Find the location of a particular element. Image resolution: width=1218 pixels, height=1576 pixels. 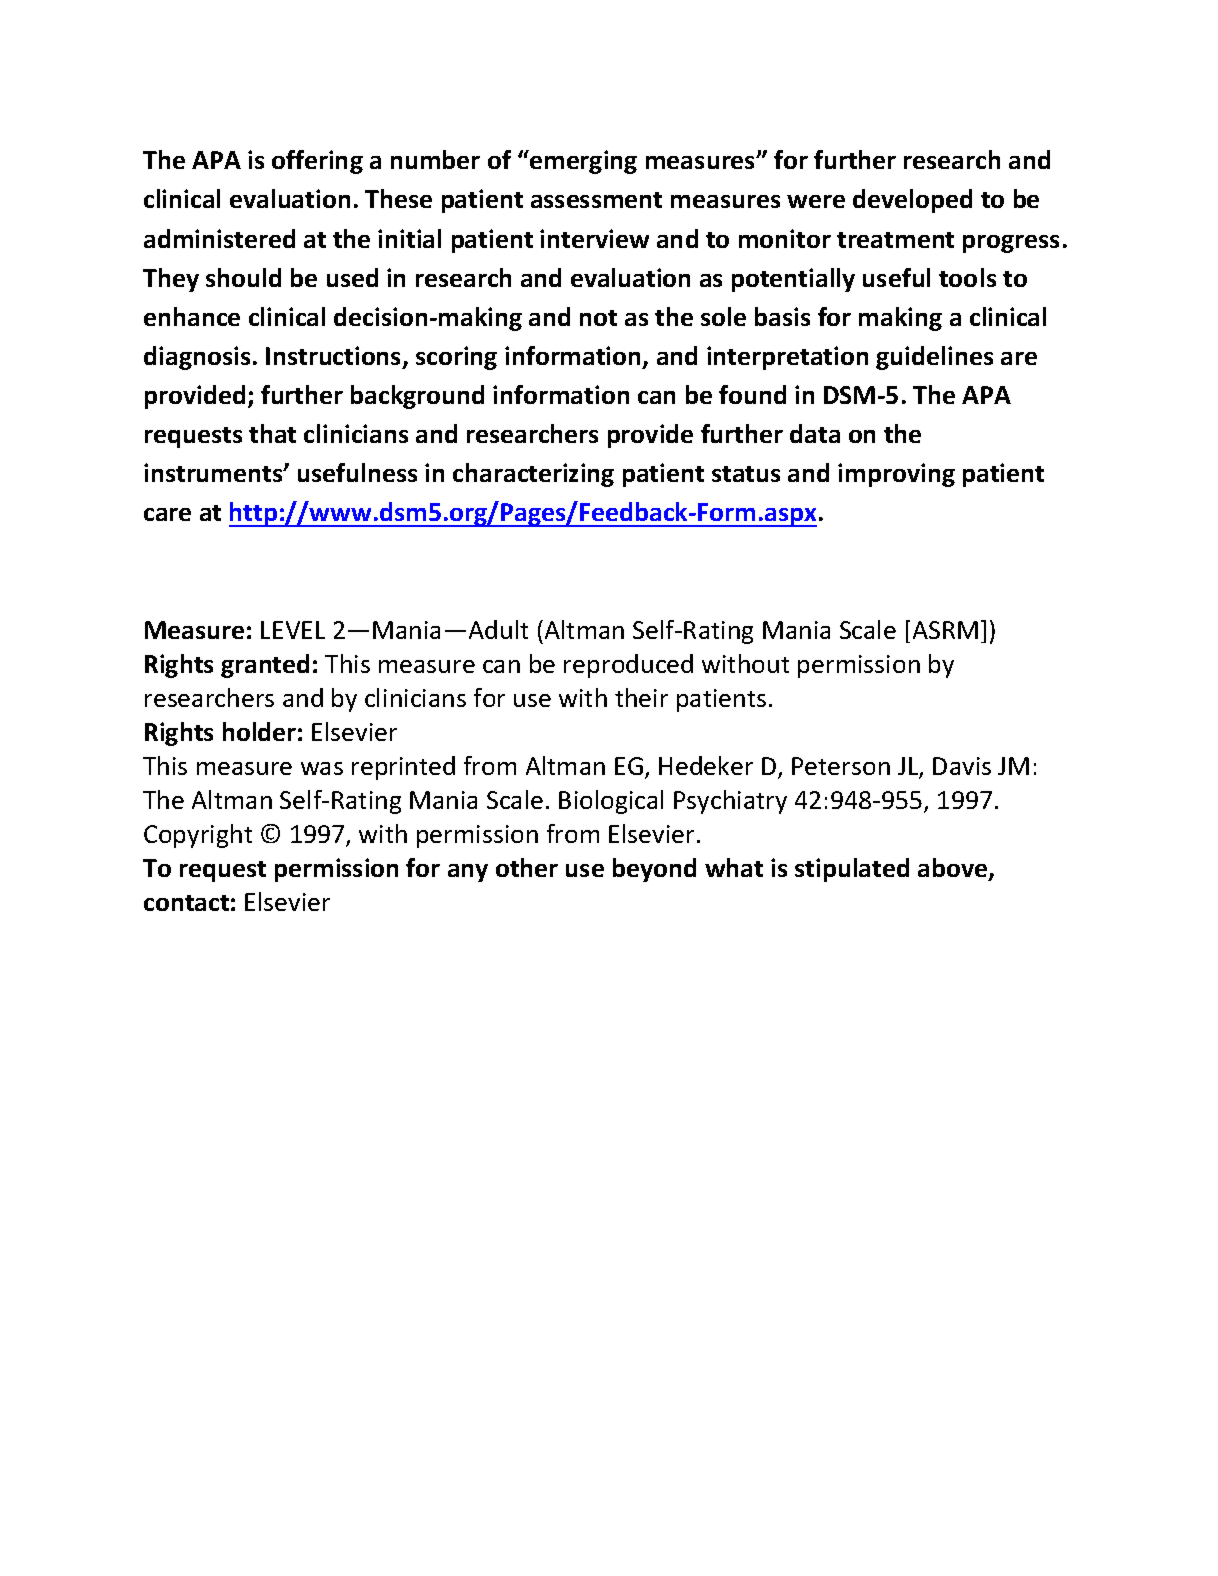

other is located at coordinates (527, 867).
